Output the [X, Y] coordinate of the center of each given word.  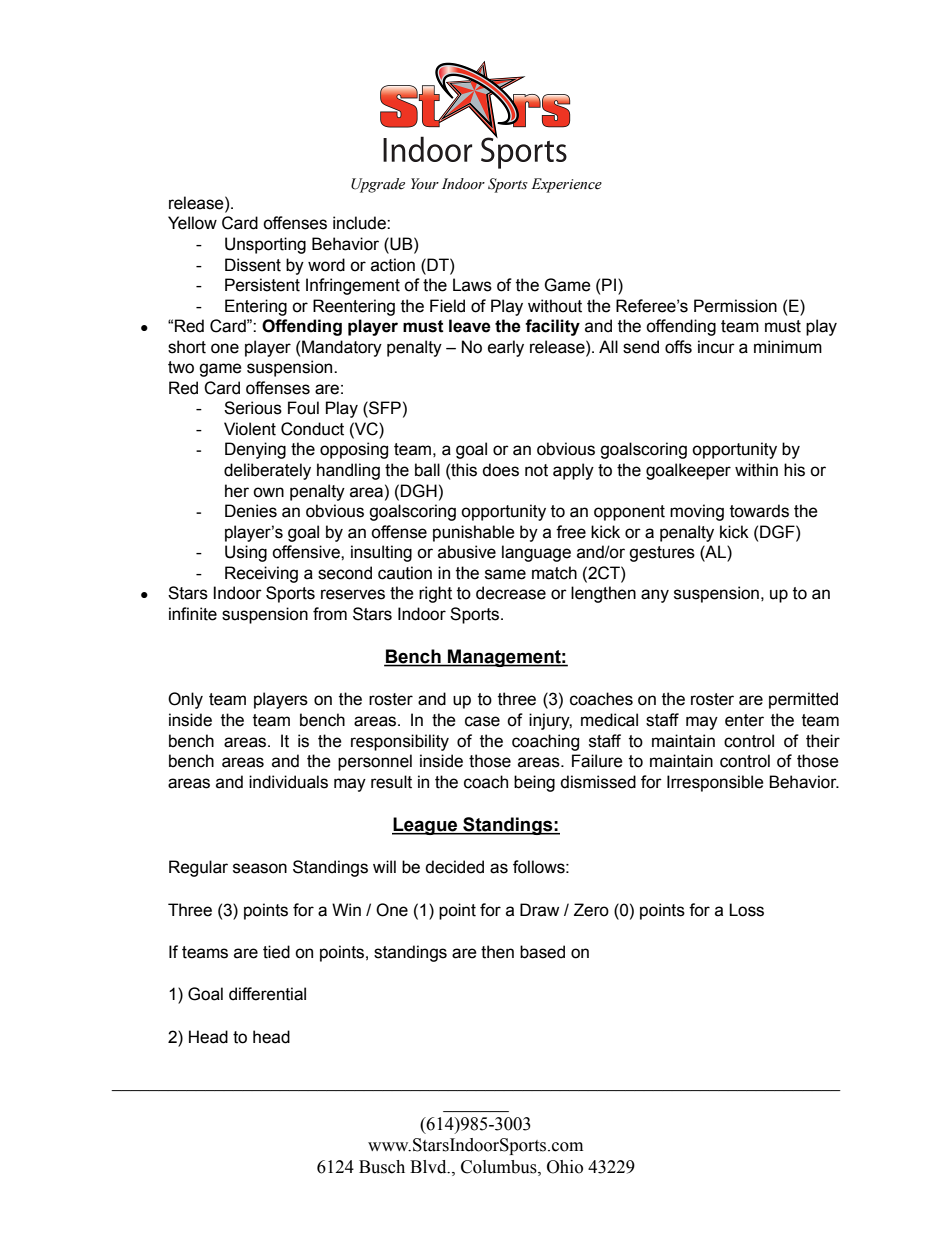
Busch [382, 1167]
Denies [251, 511]
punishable [474, 533]
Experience [566, 185]
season [260, 868]
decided [454, 867]
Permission [735, 306]
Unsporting [265, 245]
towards [759, 511]
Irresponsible [715, 783]
